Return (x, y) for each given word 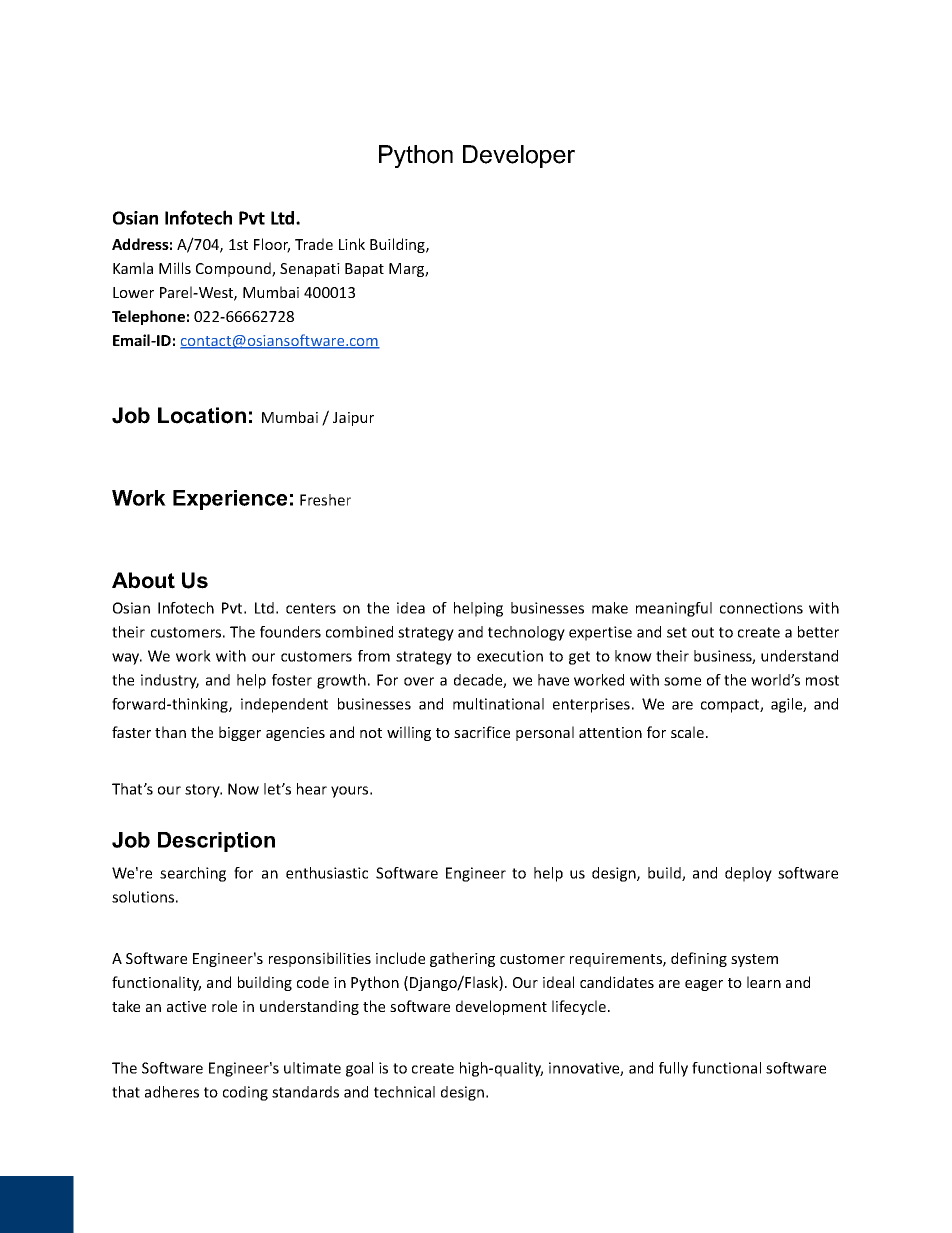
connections (761, 608)
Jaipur (353, 419)
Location (202, 415)
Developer (519, 156)
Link (352, 244)
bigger (240, 733)
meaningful (674, 609)
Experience (230, 500)
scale (689, 732)
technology (526, 633)
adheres (172, 1092)
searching (193, 874)
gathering (462, 959)
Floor (272, 245)
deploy (748, 874)
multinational (498, 704)
